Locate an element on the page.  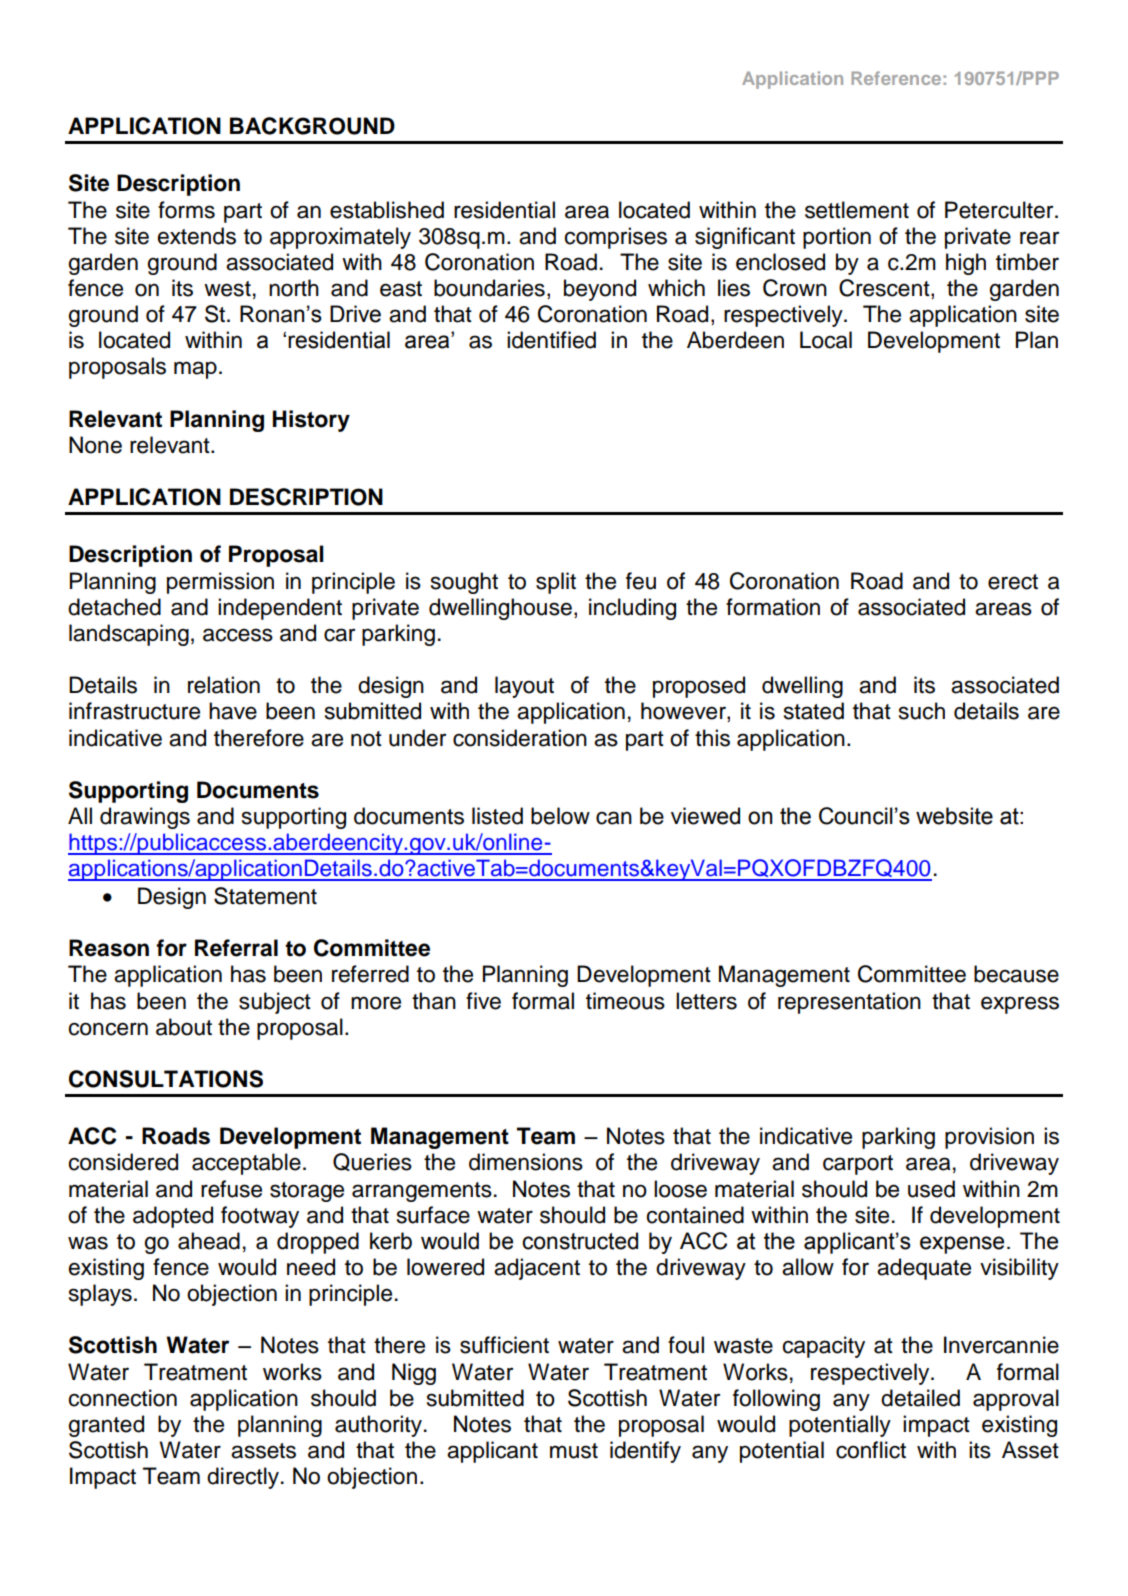
drawings is located at coordinates (145, 818).
